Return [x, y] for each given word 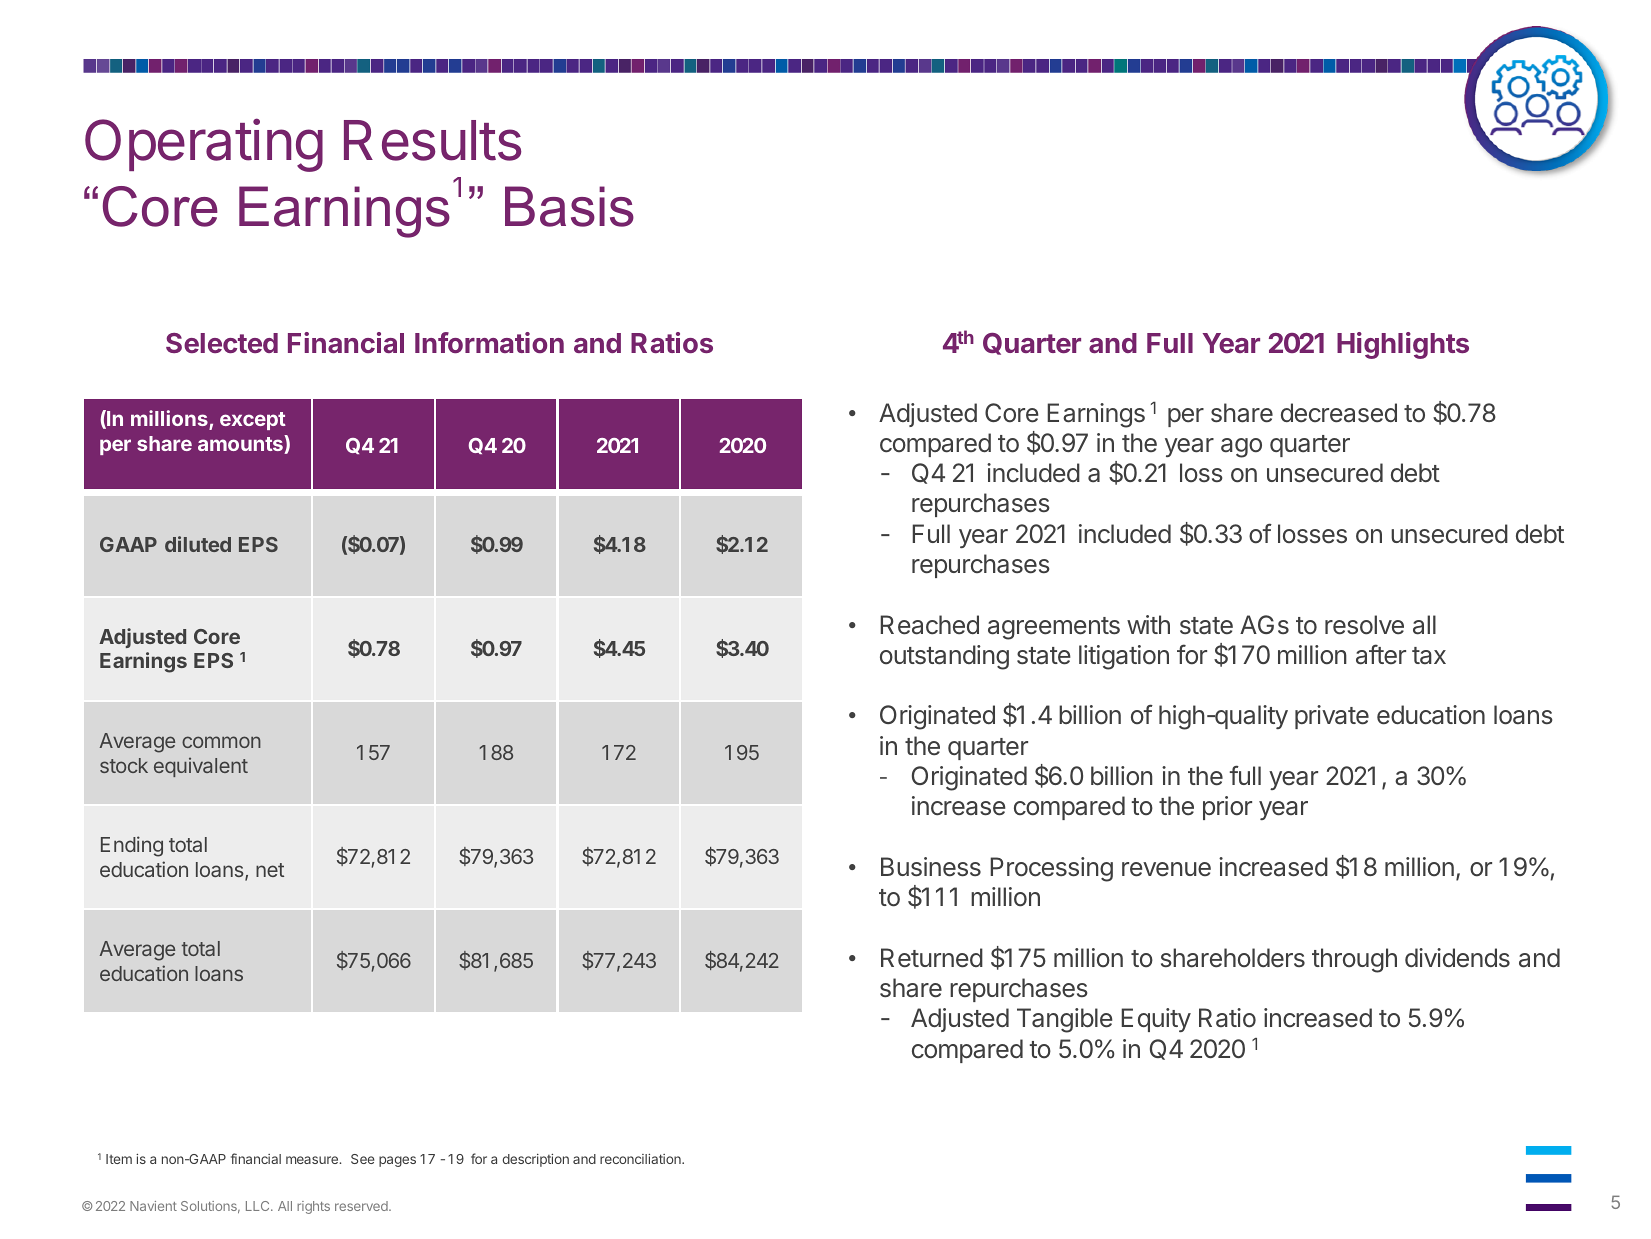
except [253, 421]
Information [489, 342]
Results [432, 140]
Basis [569, 206]
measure [313, 1160]
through [1354, 960]
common [221, 742]
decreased [1339, 413]
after [1381, 654]
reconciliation [641, 1159]
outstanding [944, 657]
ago [1241, 448]
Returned [932, 958]
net [270, 870]
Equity [1156, 1020]
